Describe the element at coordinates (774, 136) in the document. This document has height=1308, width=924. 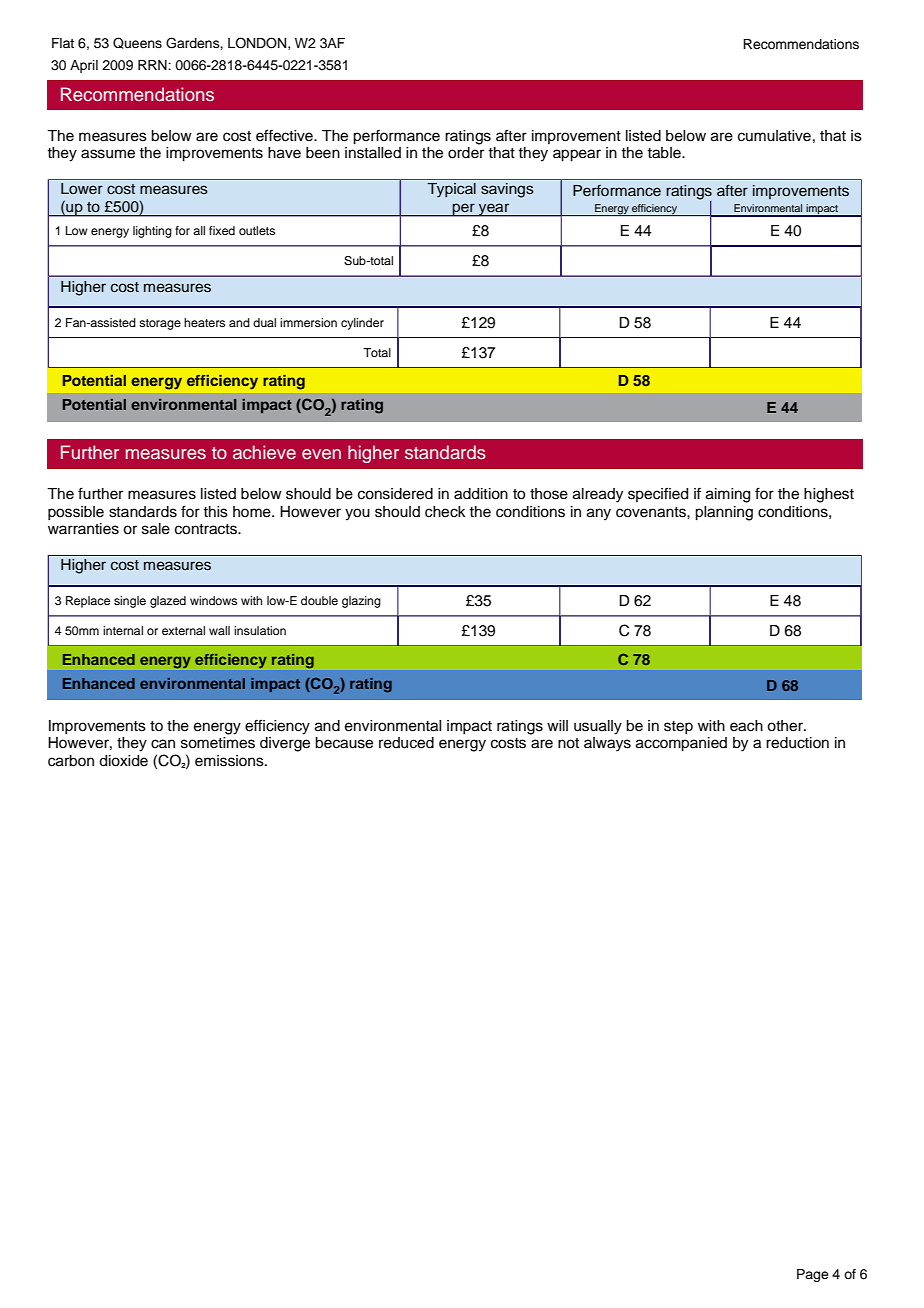
I see `cumulative` at that location.
